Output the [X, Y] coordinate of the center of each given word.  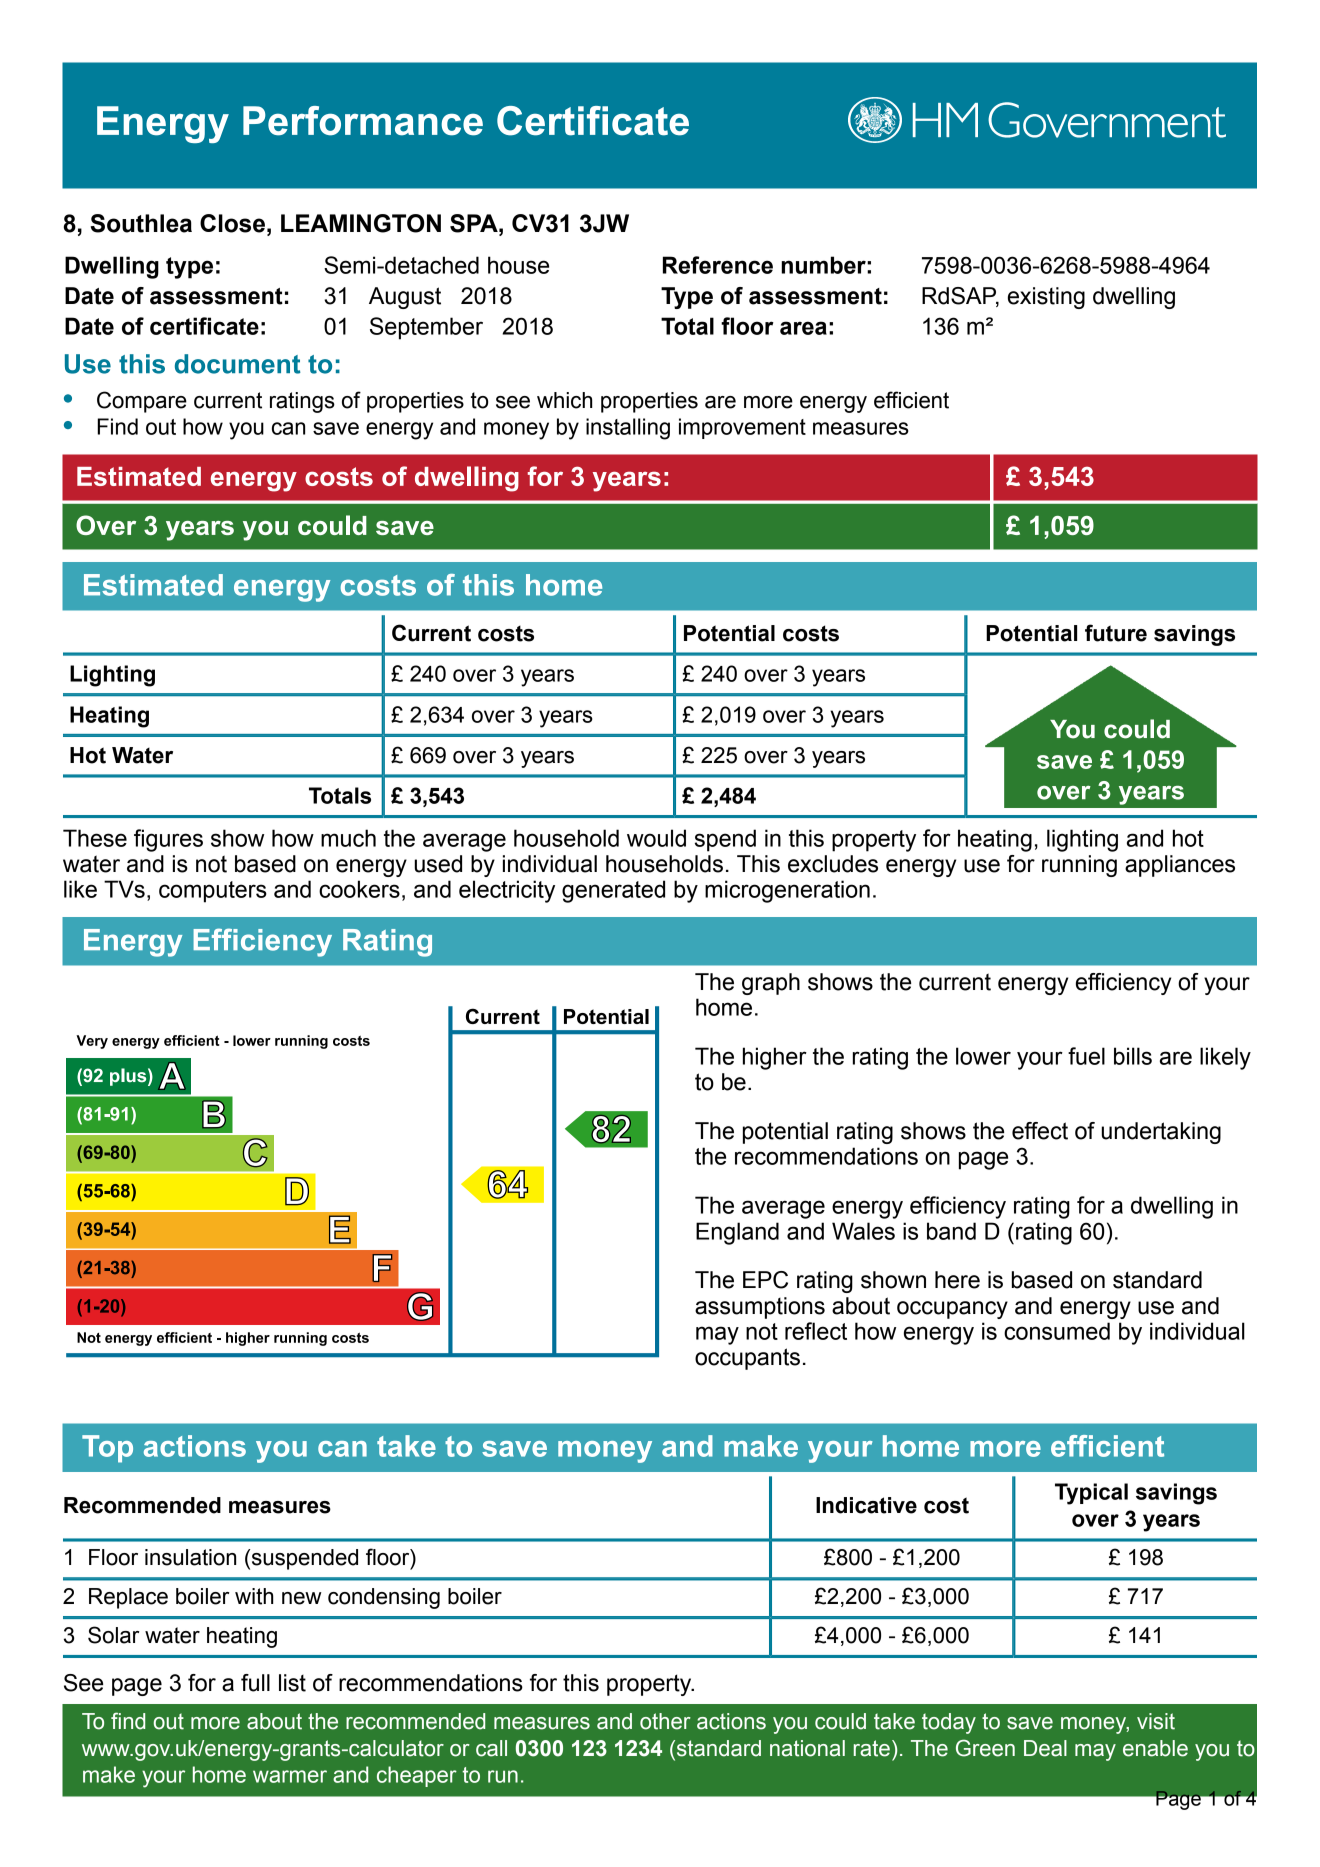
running [1079, 866]
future [1116, 633]
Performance [363, 121]
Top [107, 1449]
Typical [1091, 1494]
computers [213, 892]
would [656, 838]
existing [1046, 298]
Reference [718, 265]
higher [775, 1058]
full [255, 1683]
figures [168, 840]
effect [1040, 1131]
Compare [142, 402]
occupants [747, 1359]
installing [628, 429]
